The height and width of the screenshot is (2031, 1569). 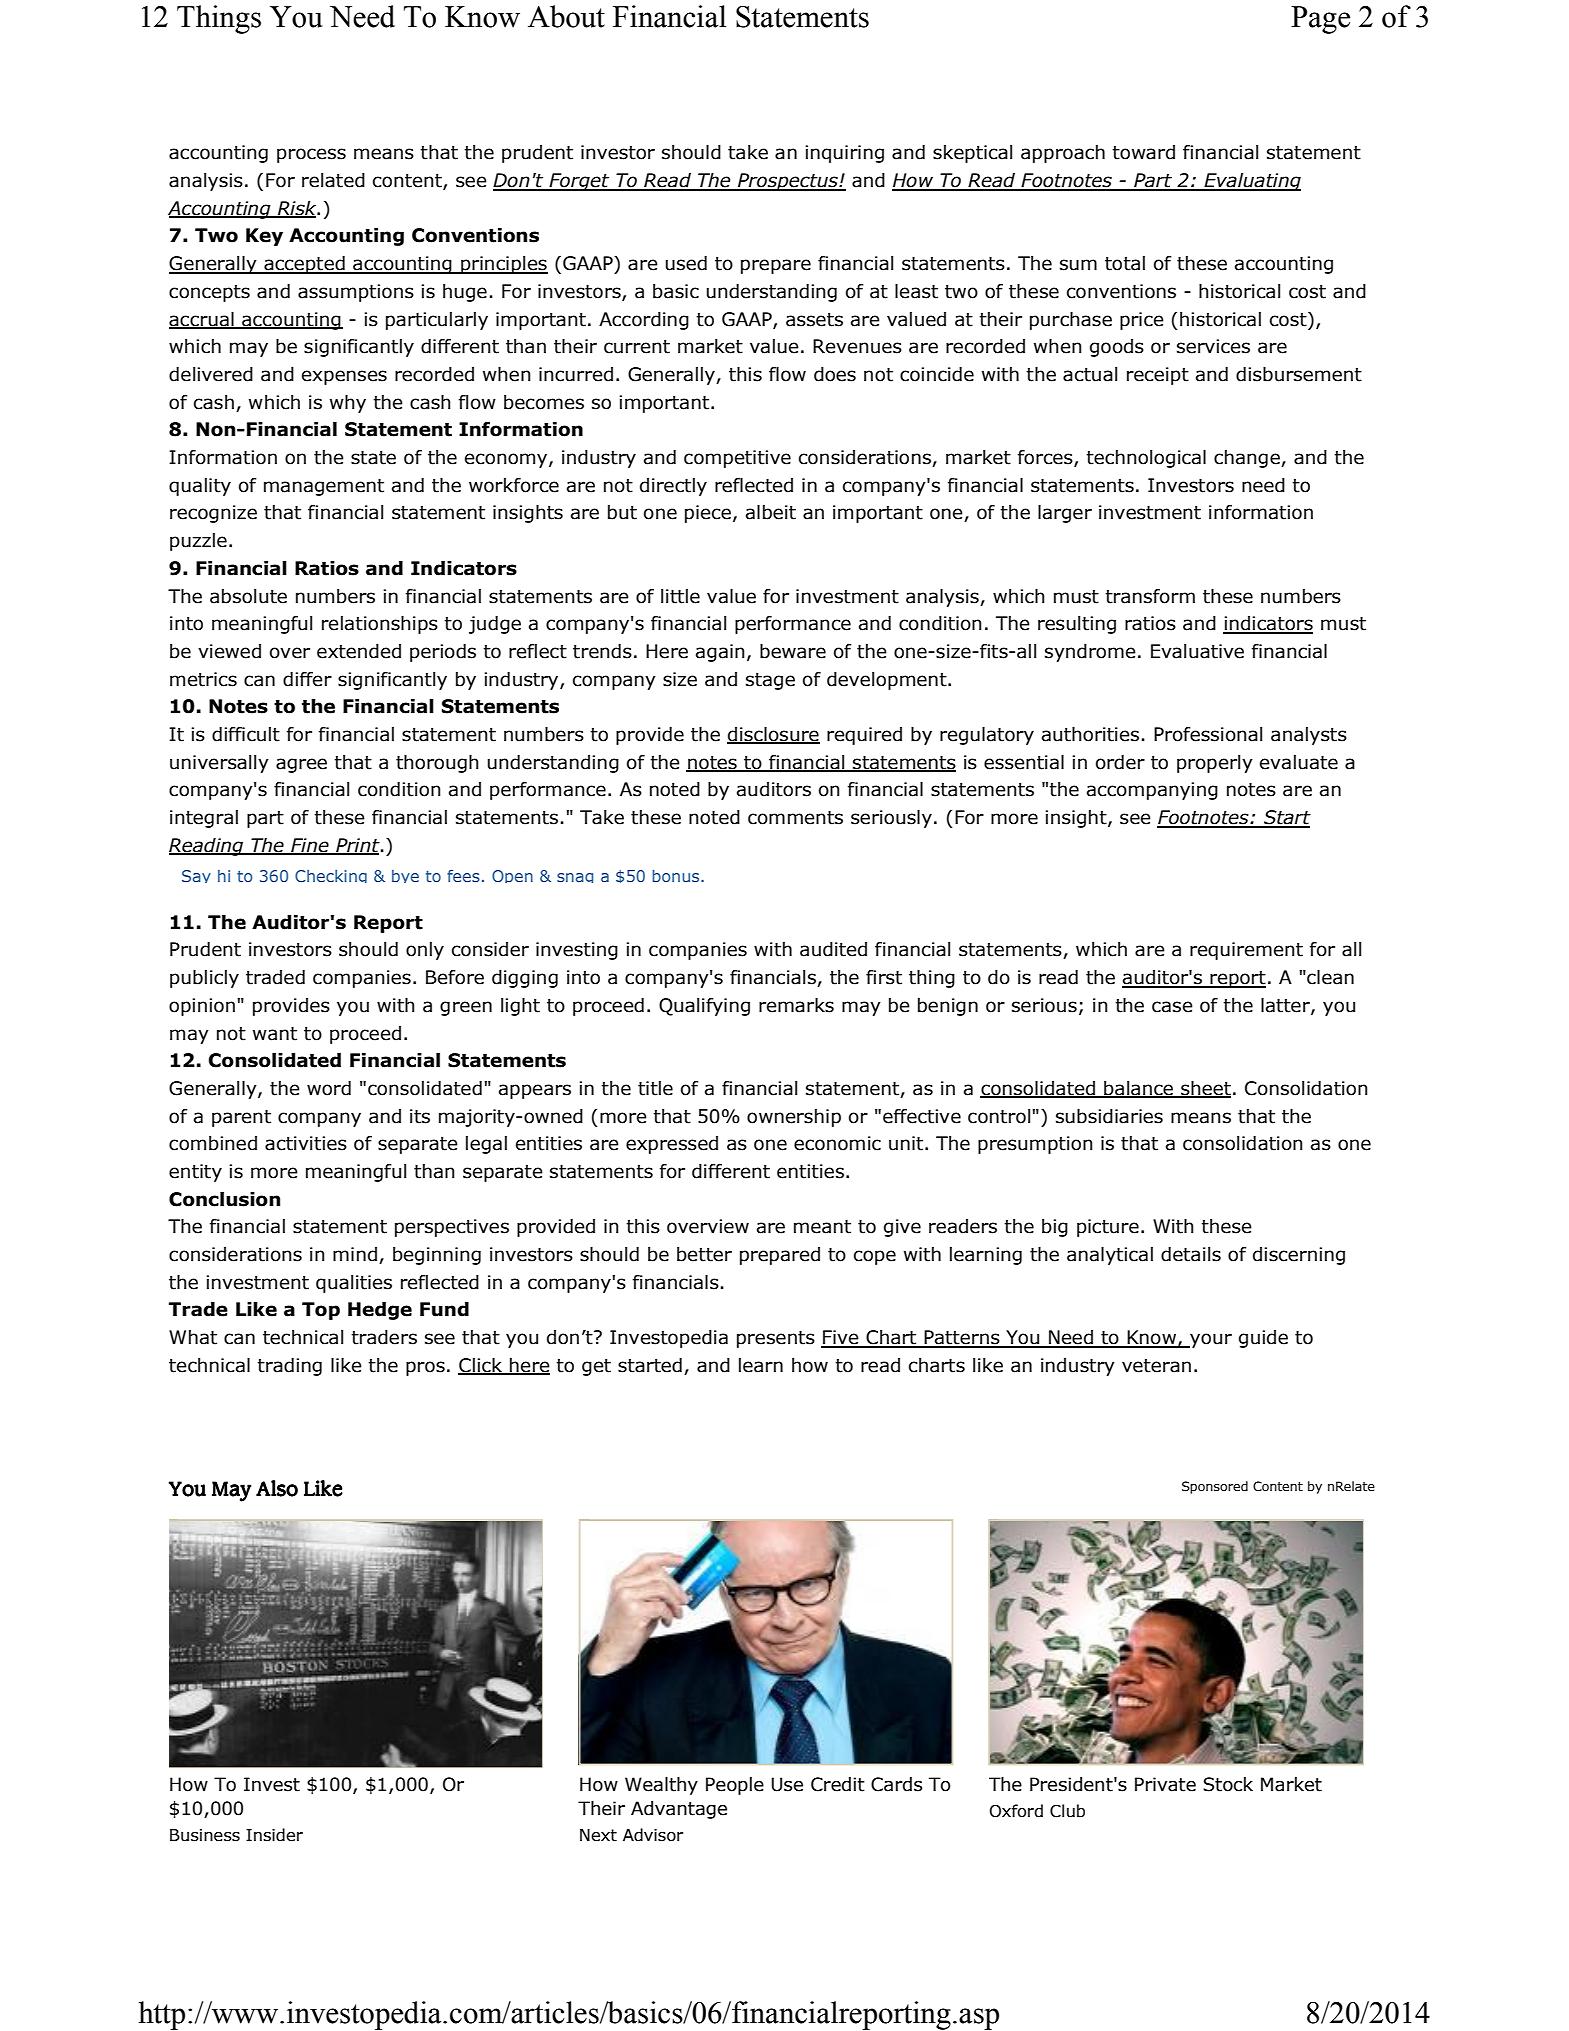 What do you see at coordinates (833, 949) in the screenshot?
I see `audited` at bounding box center [833, 949].
